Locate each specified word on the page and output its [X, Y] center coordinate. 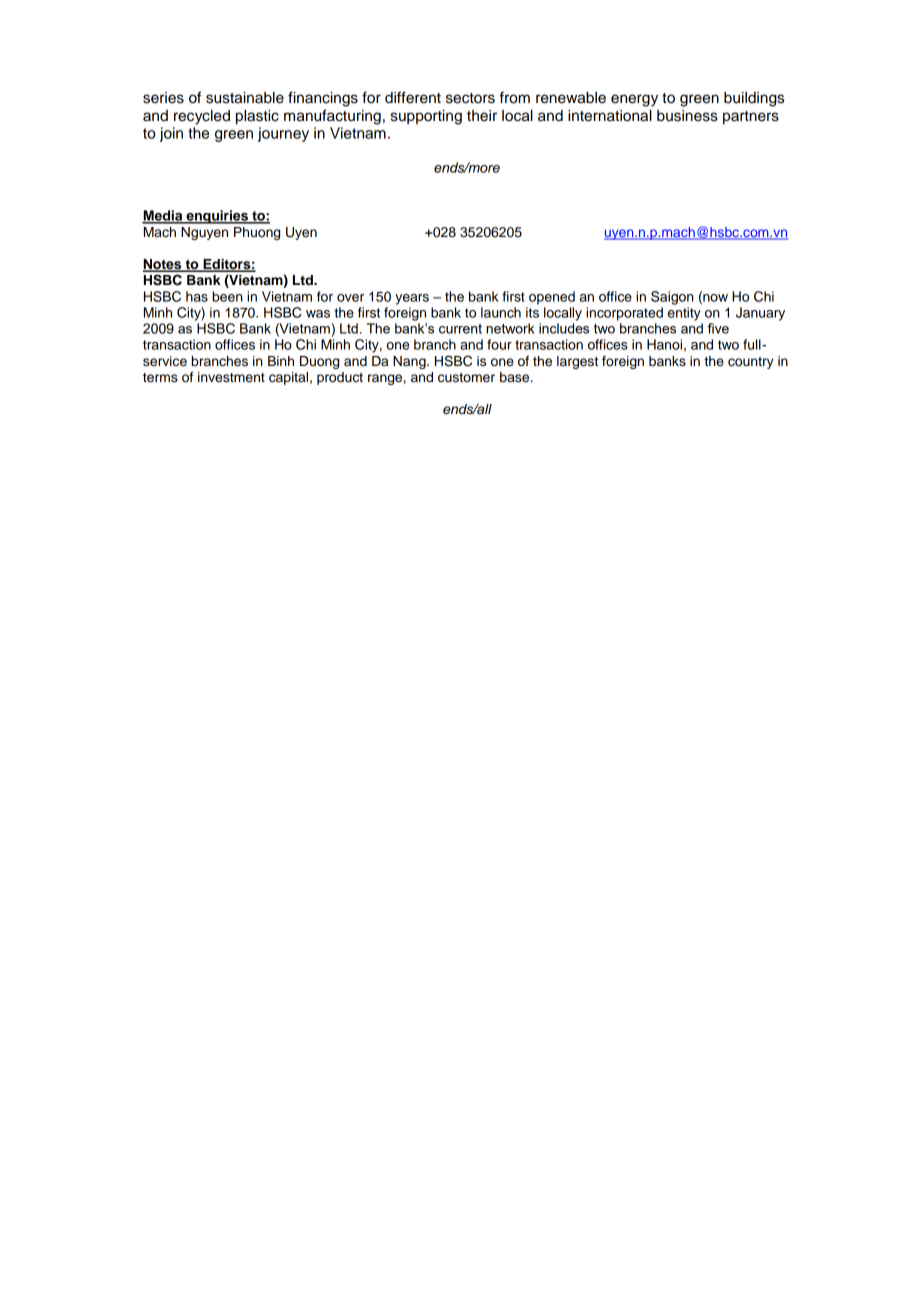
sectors [470, 98]
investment [231, 377]
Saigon [672, 298]
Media [163, 216]
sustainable [245, 98]
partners [751, 118]
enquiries [217, 217]
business [687, 116]
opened [552, 298]
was [318, 314]
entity [684, 314]
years [412, 299]
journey [283, 134]
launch [501, 312]
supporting [426, 117]
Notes [163, 265]
